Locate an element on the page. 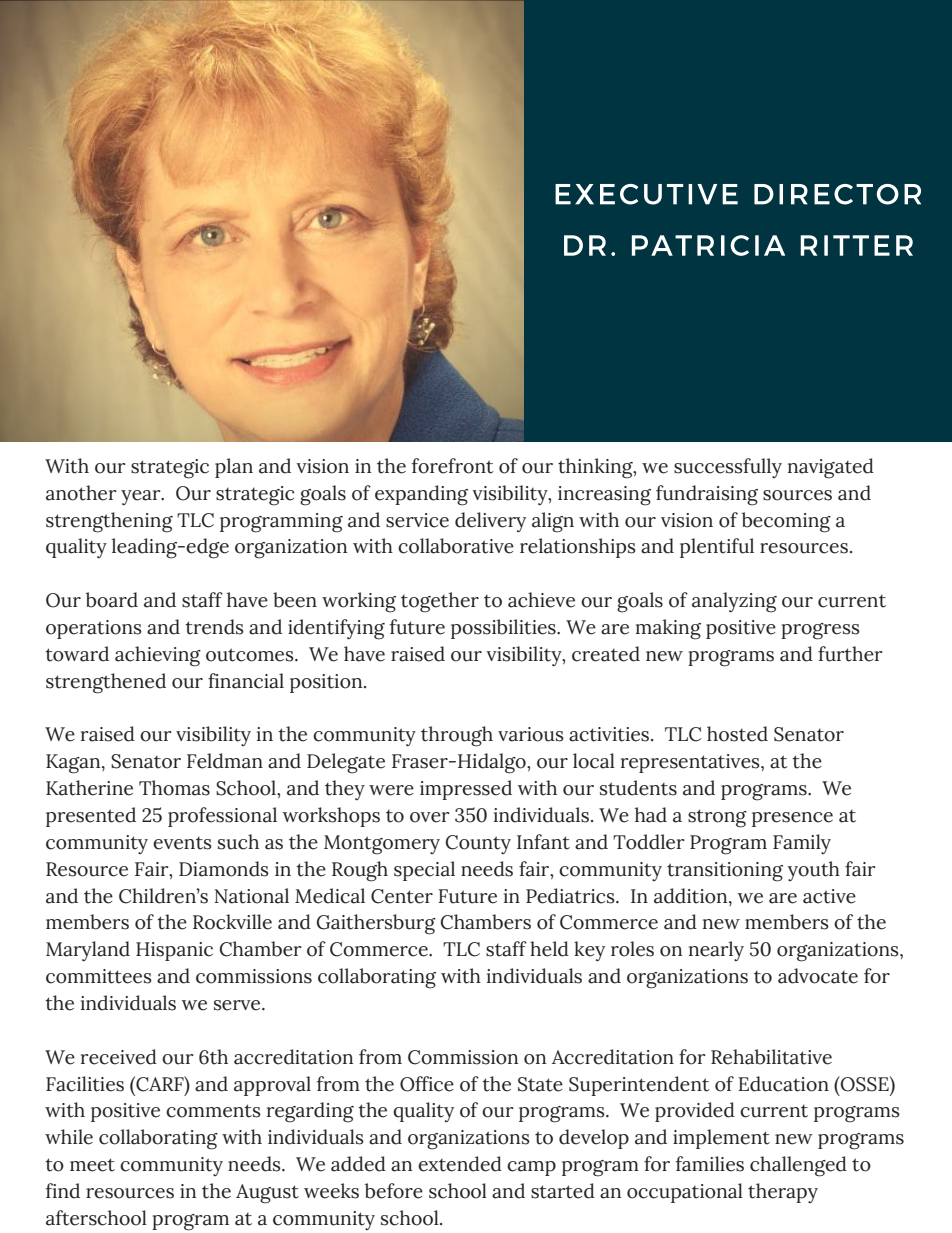 This image has height=1233, width=952. Center is located at coordinates (402, 896).
